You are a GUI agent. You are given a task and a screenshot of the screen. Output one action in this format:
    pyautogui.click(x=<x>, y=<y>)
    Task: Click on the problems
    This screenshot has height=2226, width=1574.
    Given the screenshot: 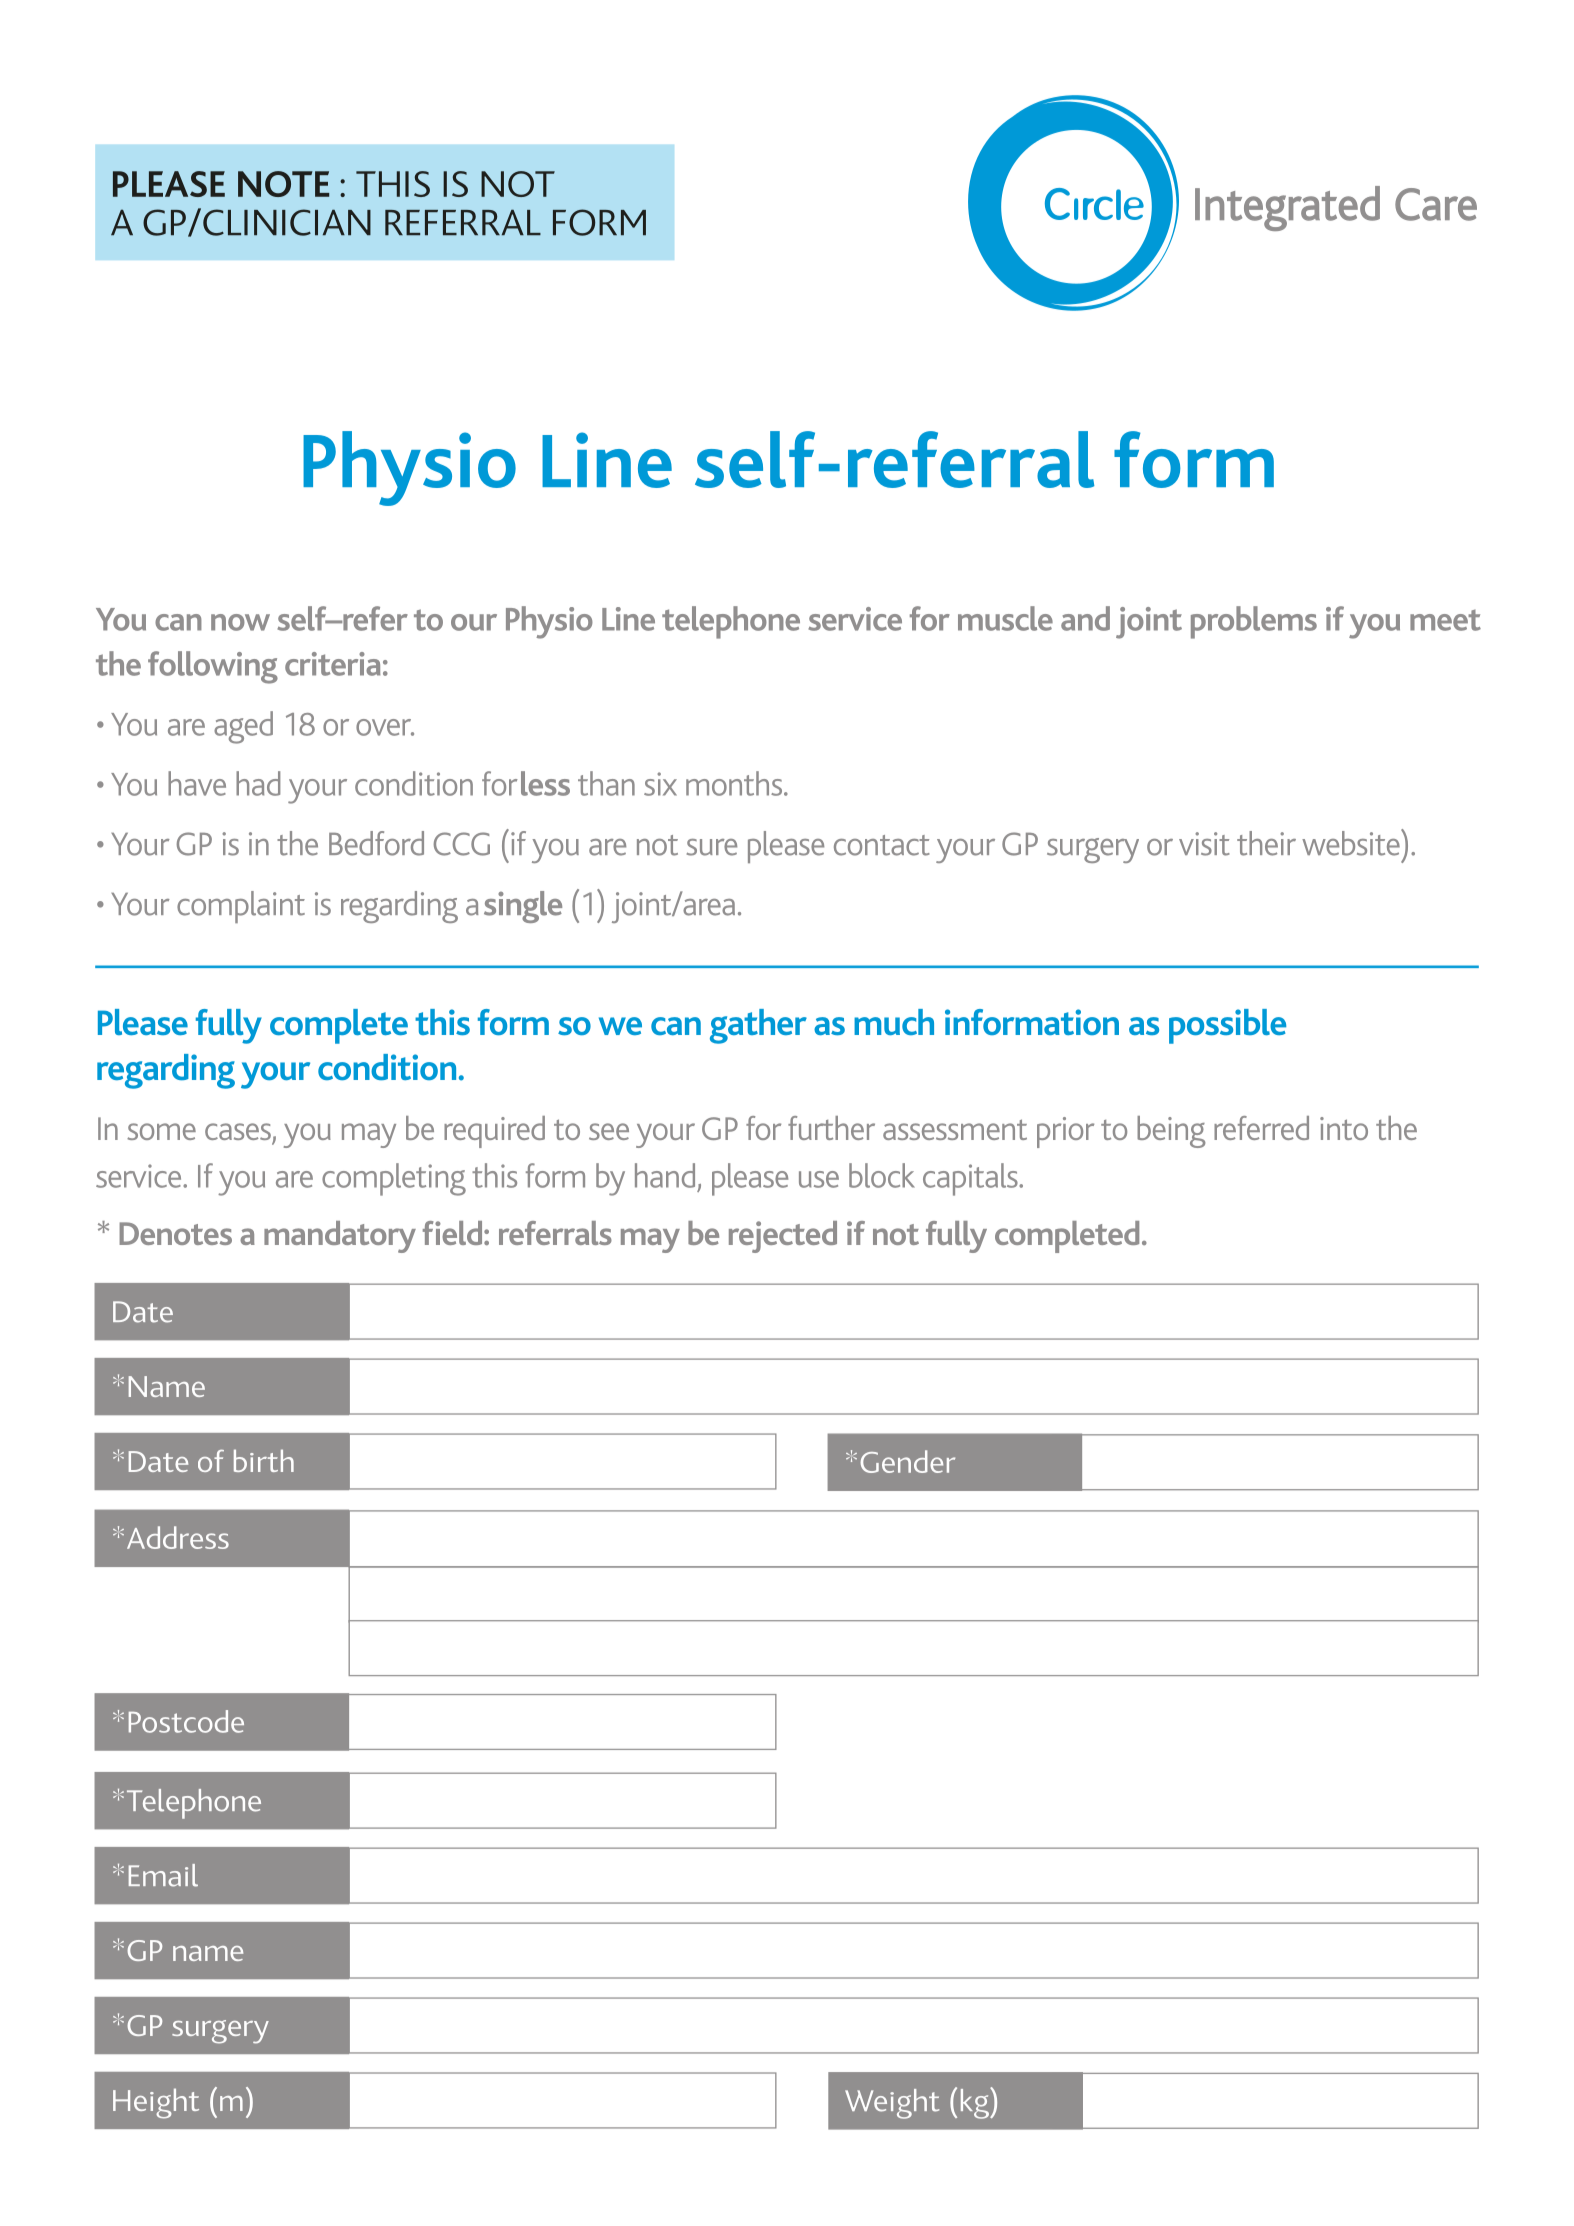 What is the action you would take?
    pyautogui.click(x=1254, y=622)
